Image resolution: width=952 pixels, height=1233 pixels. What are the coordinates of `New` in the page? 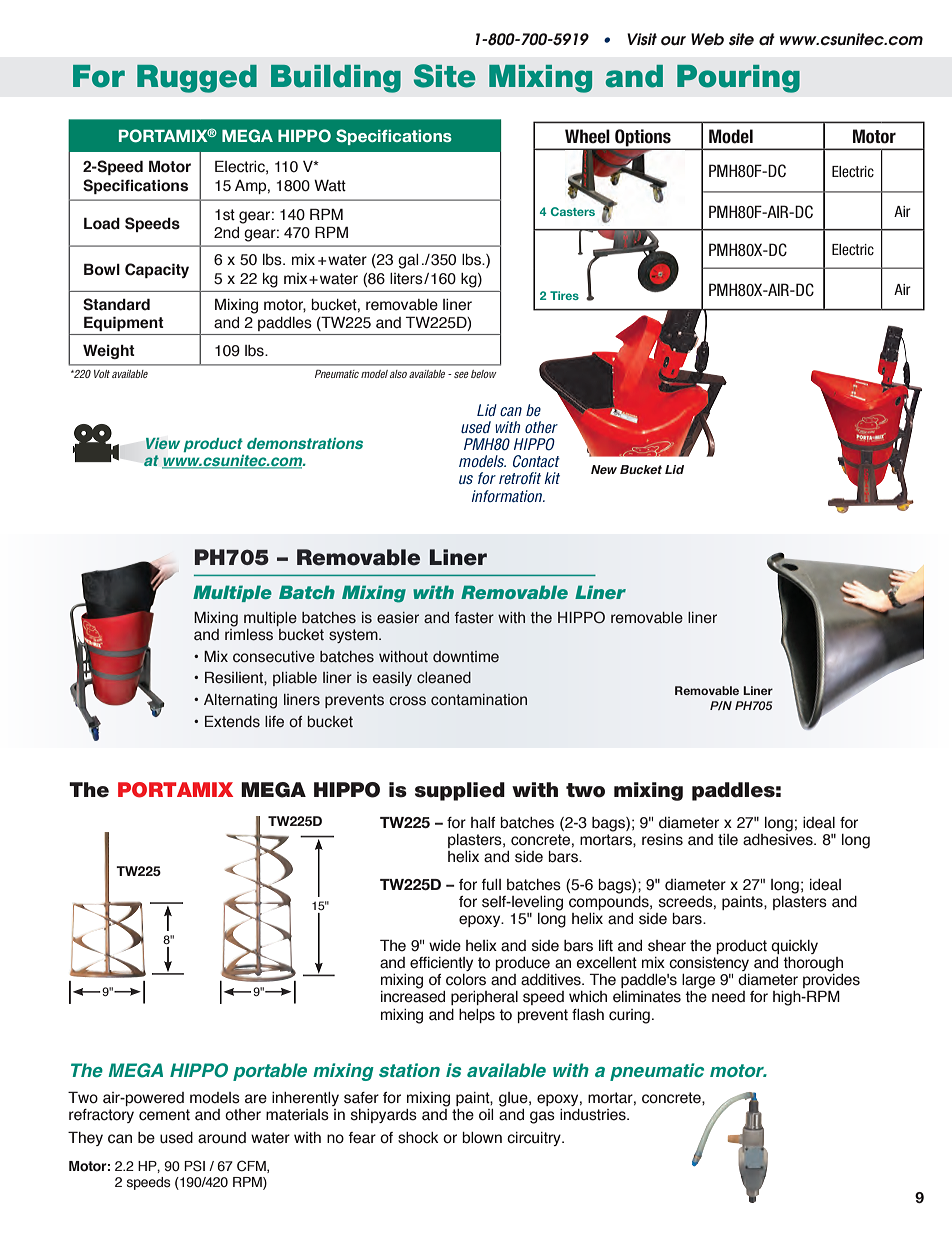 It's located at (604, 469).
